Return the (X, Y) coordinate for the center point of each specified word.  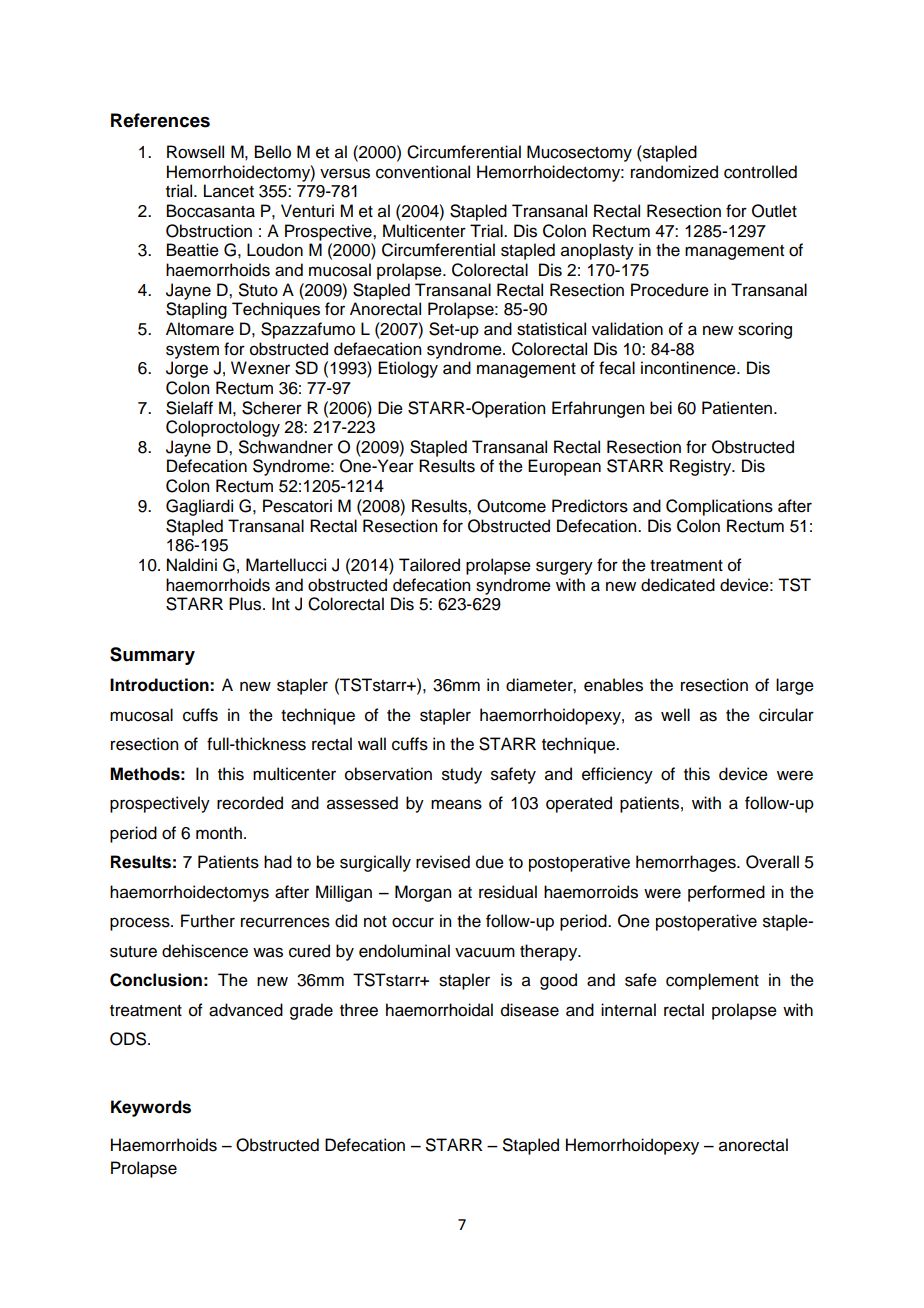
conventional (423, 172)
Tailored (429, 565)
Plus (246, 604)
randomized (674, 172)
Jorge (187, 369)
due (490, 862)
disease (530, 1010)
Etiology (408, 369)
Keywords (151, 1108)
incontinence (689, 368)
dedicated (678, 585)
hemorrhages (687, 863)
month (219, 833)
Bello (273, 152)
